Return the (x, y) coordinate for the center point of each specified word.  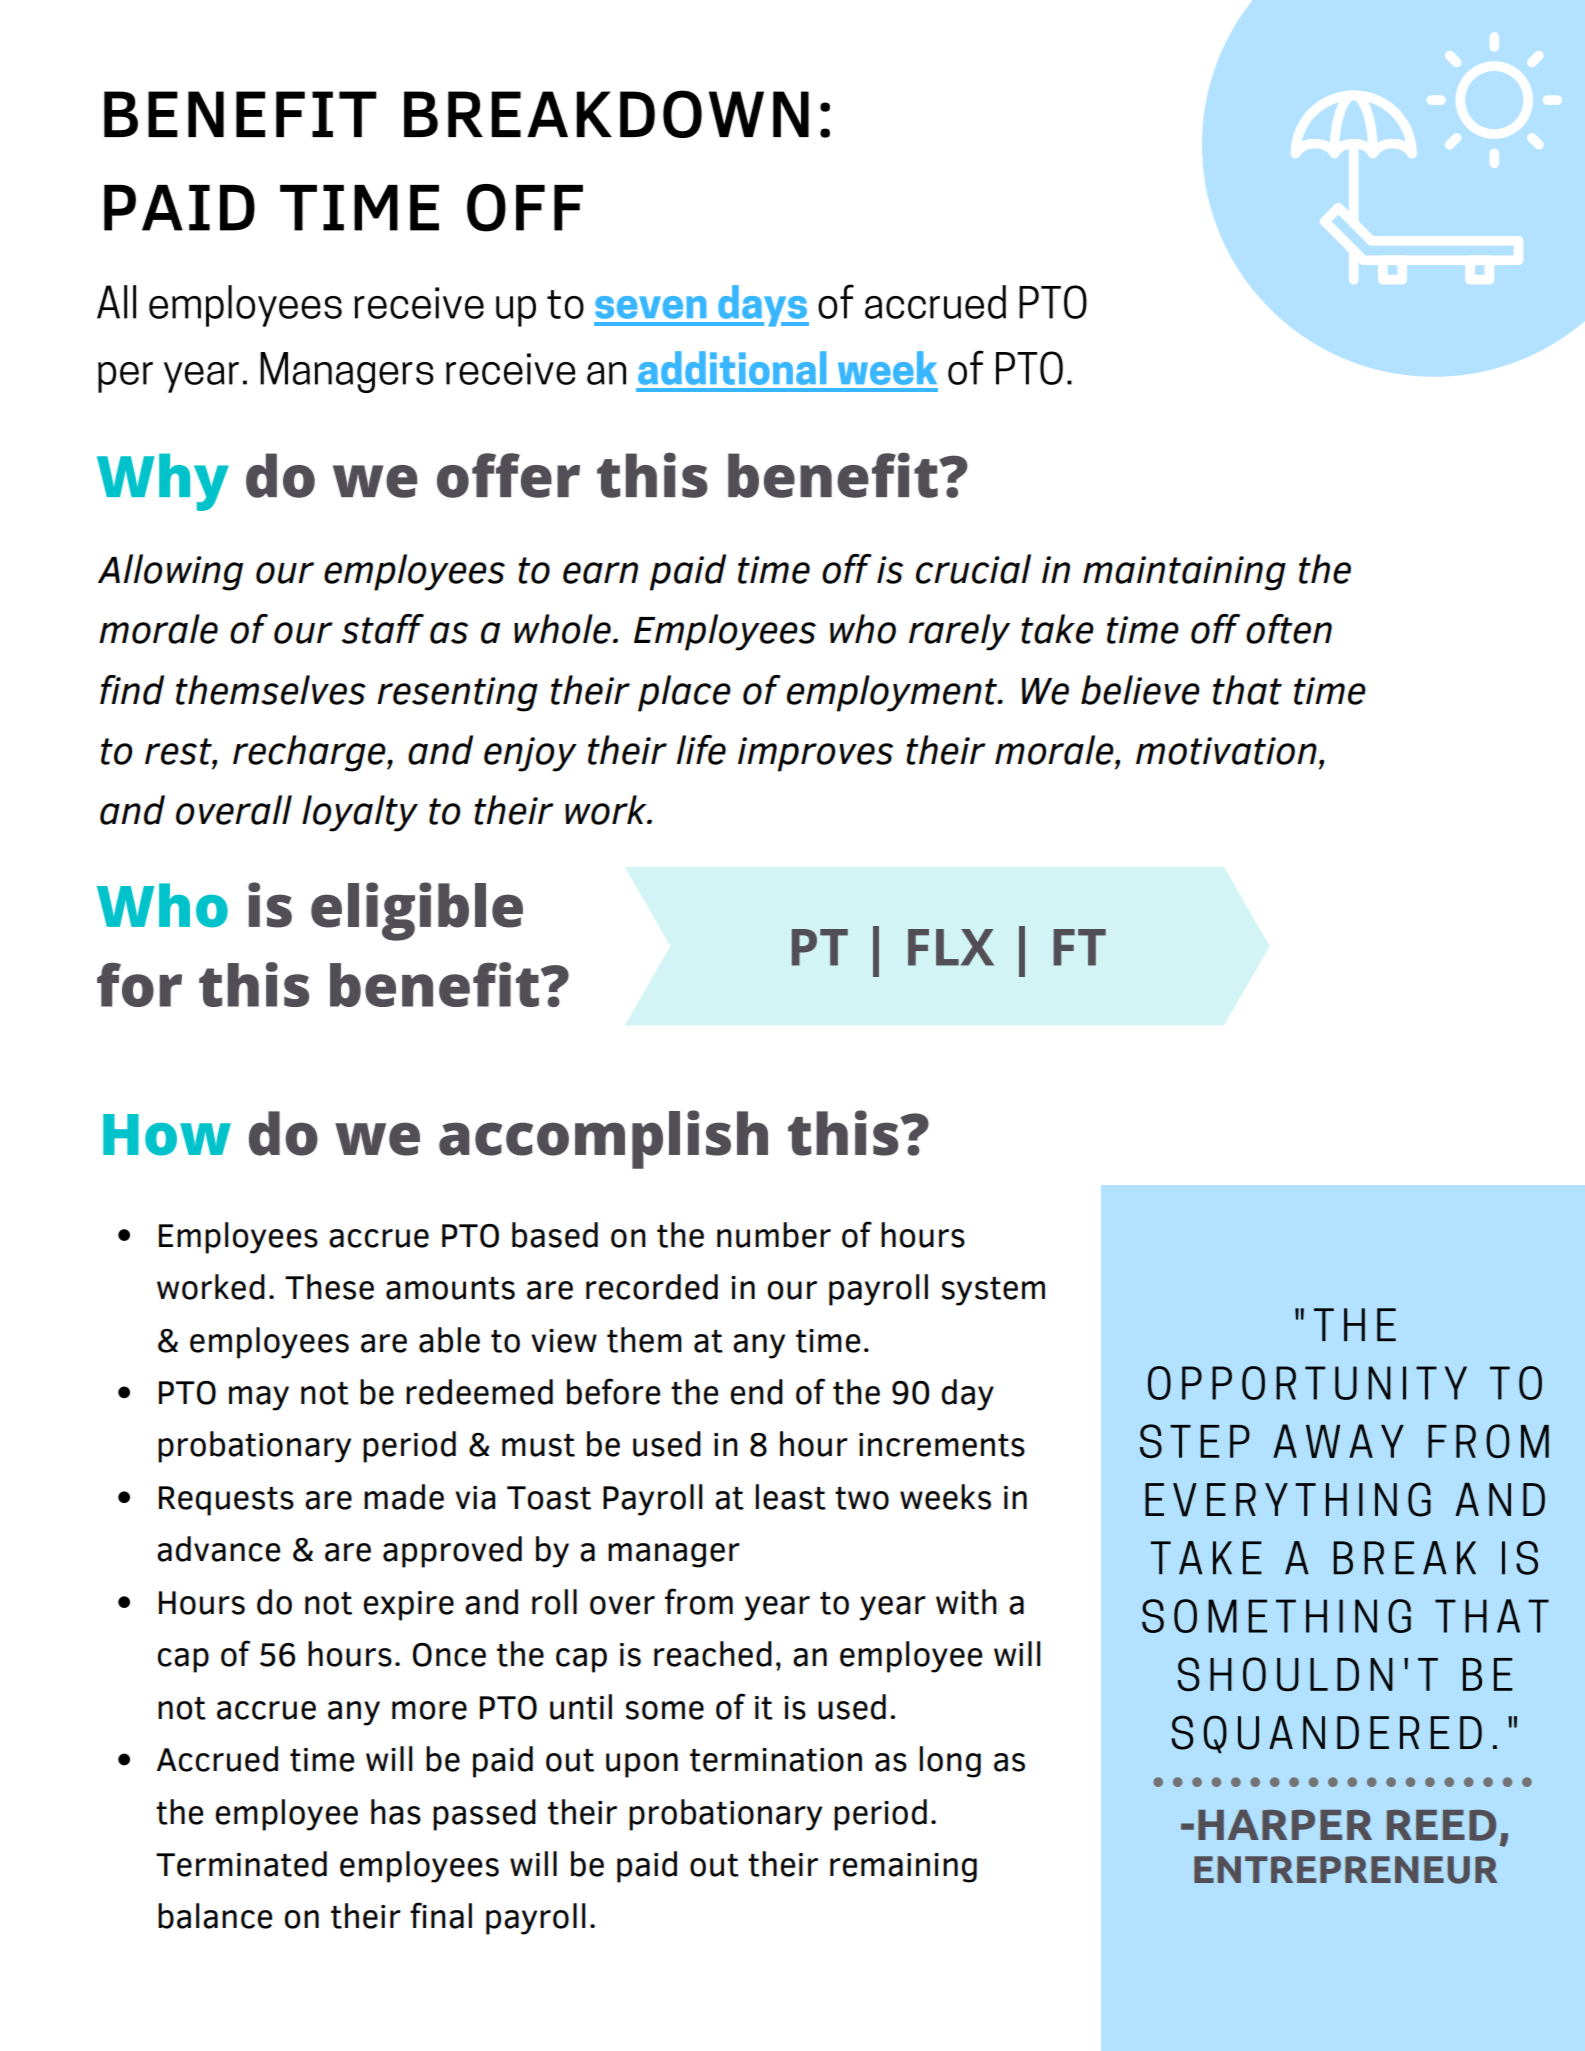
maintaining (1184, 573)
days (762, 306)
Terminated (241, 1864)
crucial (973, 569)
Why (163, 482)
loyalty (360, 813)
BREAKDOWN (606, 114)
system (993, 1291)
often (1289, 629)
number (774, 1235)
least (790, 1497)
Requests (226, 1501)
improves (815, 754)
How (167, 1135)
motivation (1226, 751)
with (966, 1602)
